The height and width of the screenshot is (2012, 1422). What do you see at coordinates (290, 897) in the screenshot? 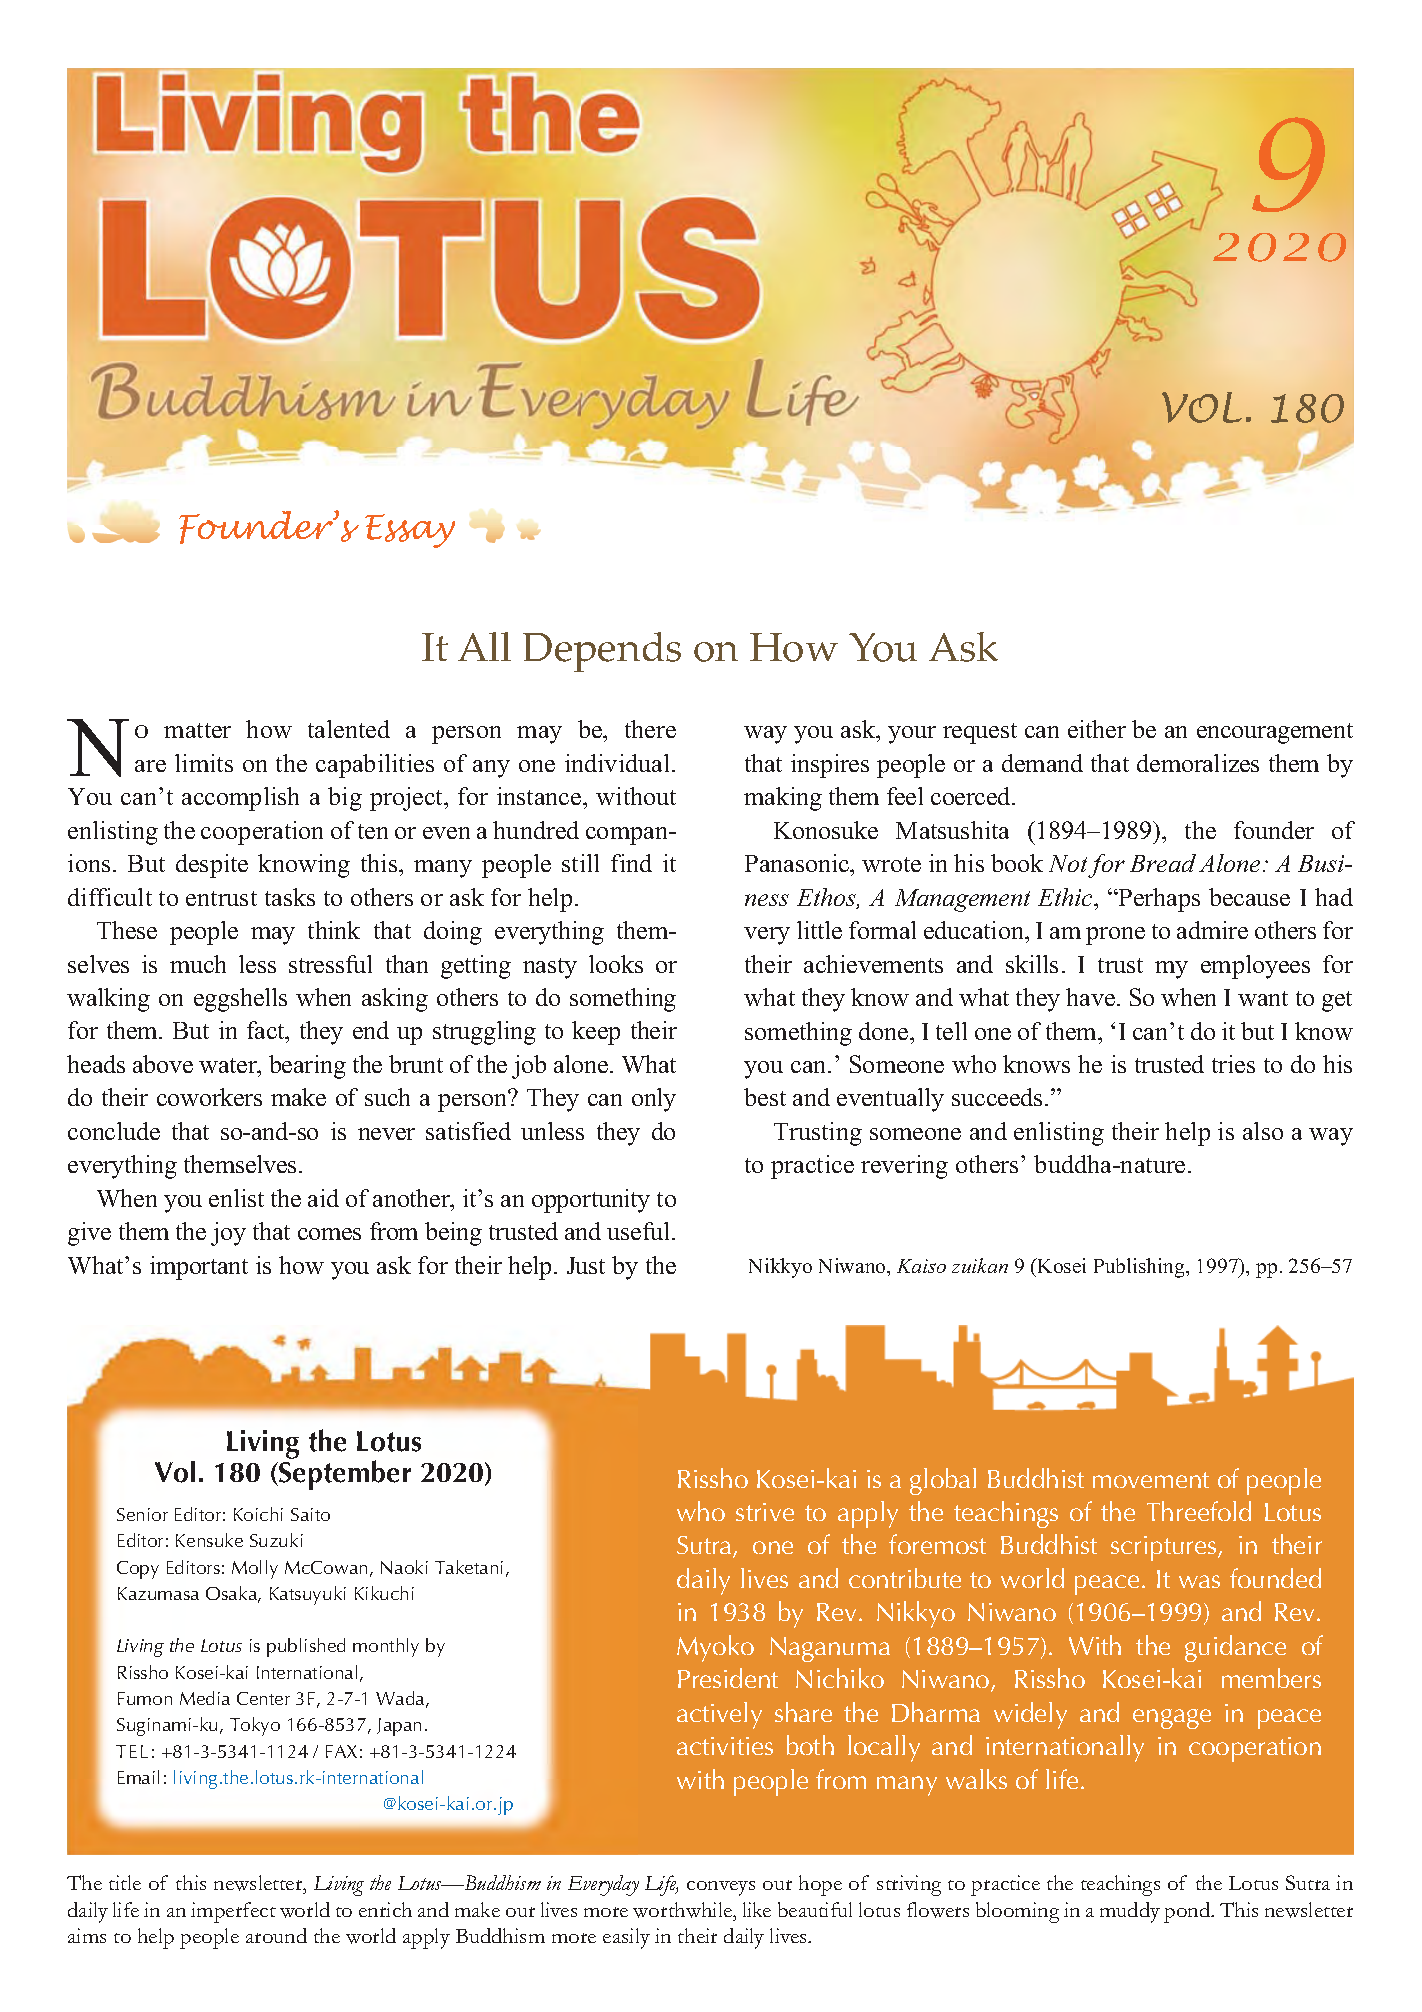
I see `tasks` at bounding box center [290, 897].
